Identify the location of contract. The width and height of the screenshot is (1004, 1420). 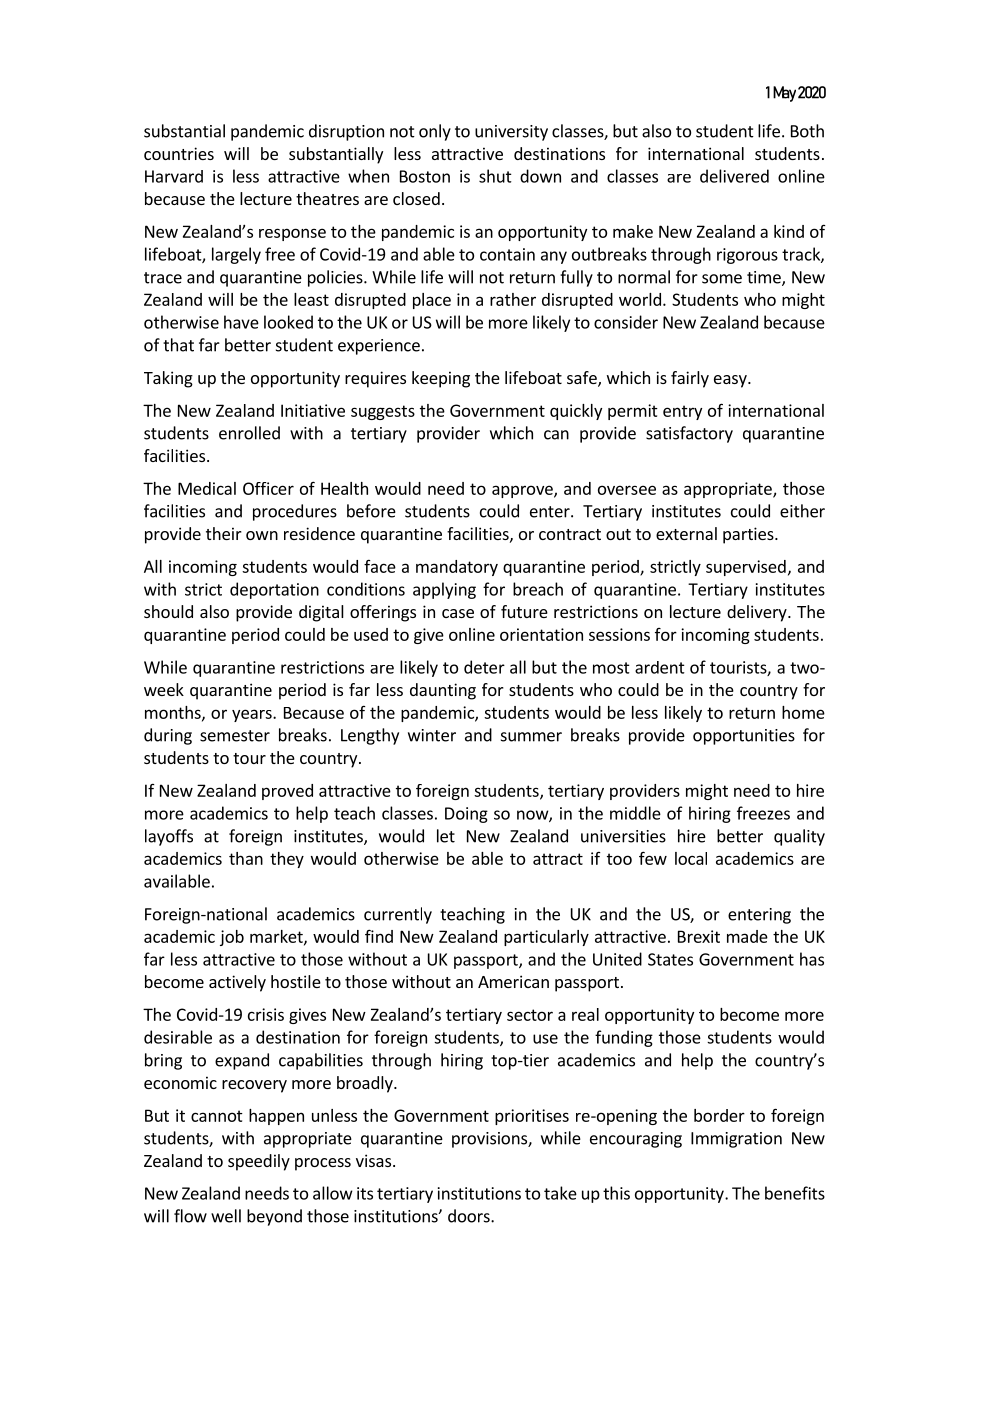
(570, 534).
